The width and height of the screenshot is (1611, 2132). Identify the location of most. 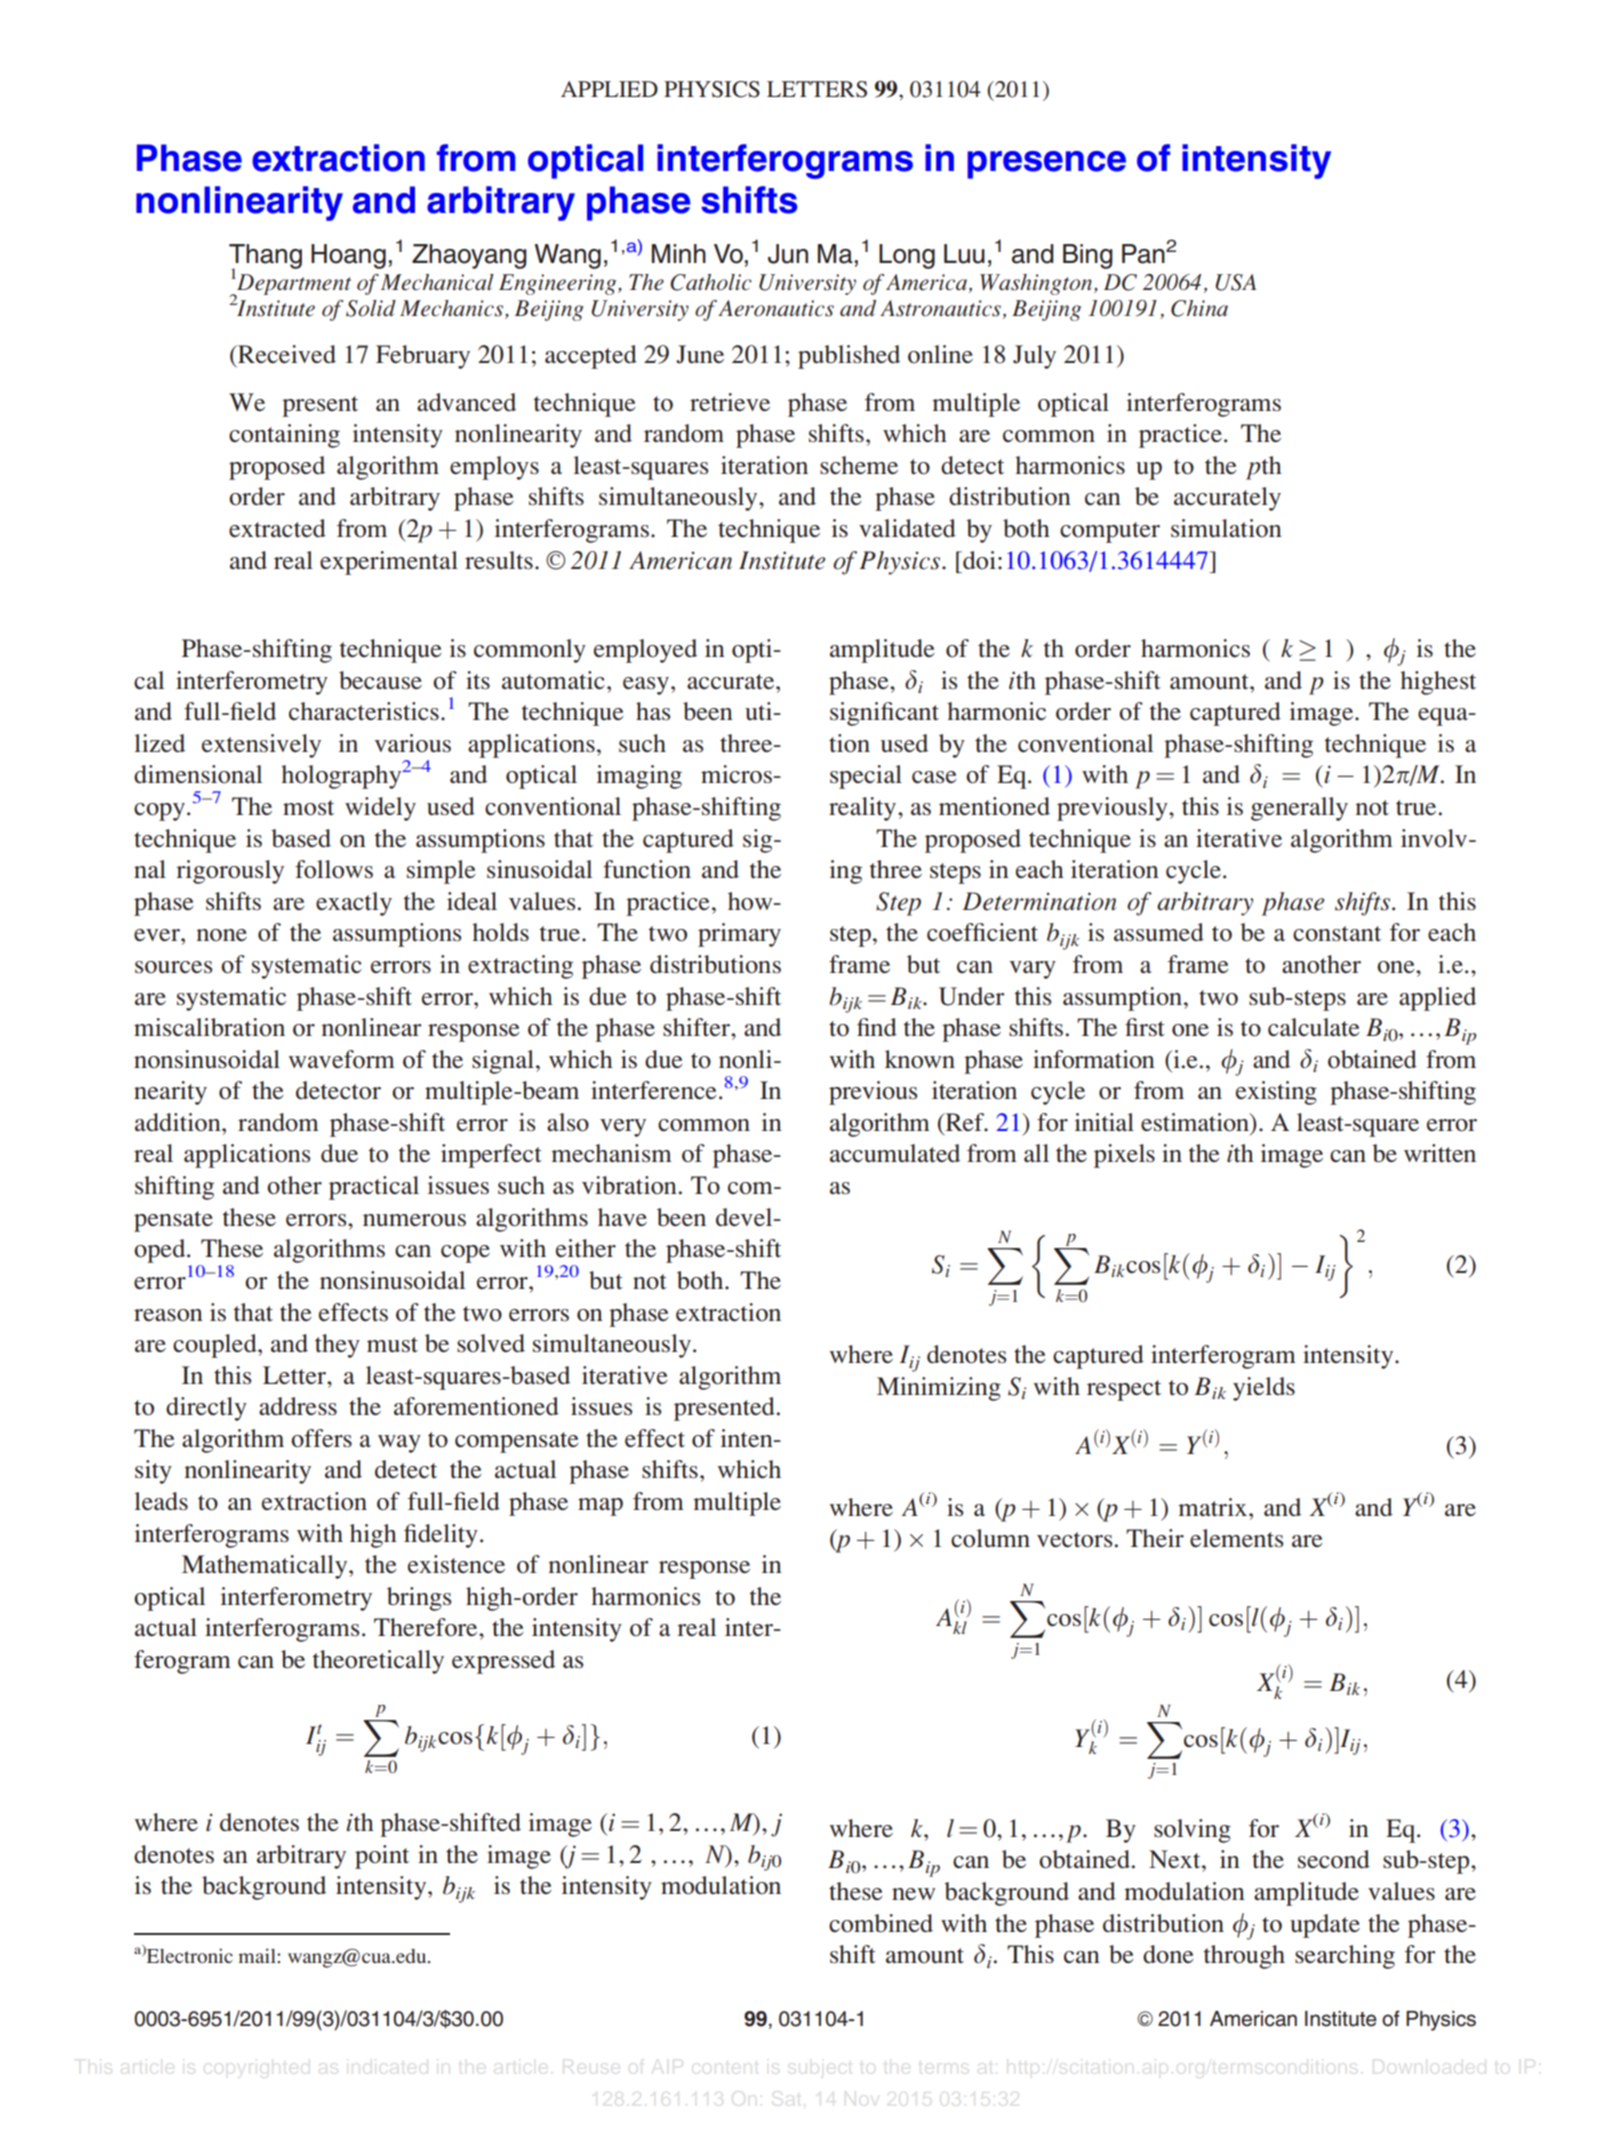
(308, 808).
